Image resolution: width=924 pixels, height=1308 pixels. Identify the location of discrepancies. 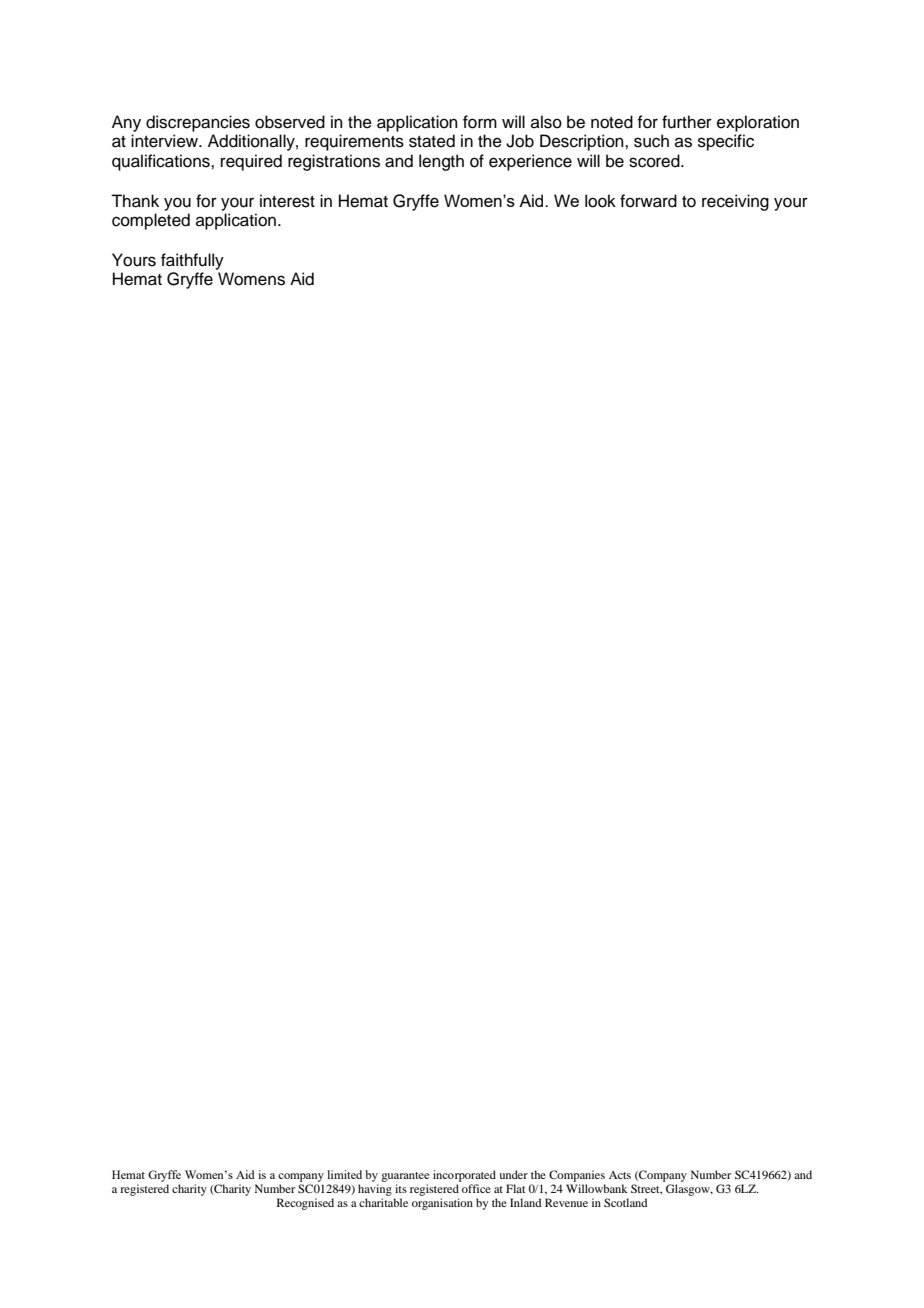
(198, 123).
